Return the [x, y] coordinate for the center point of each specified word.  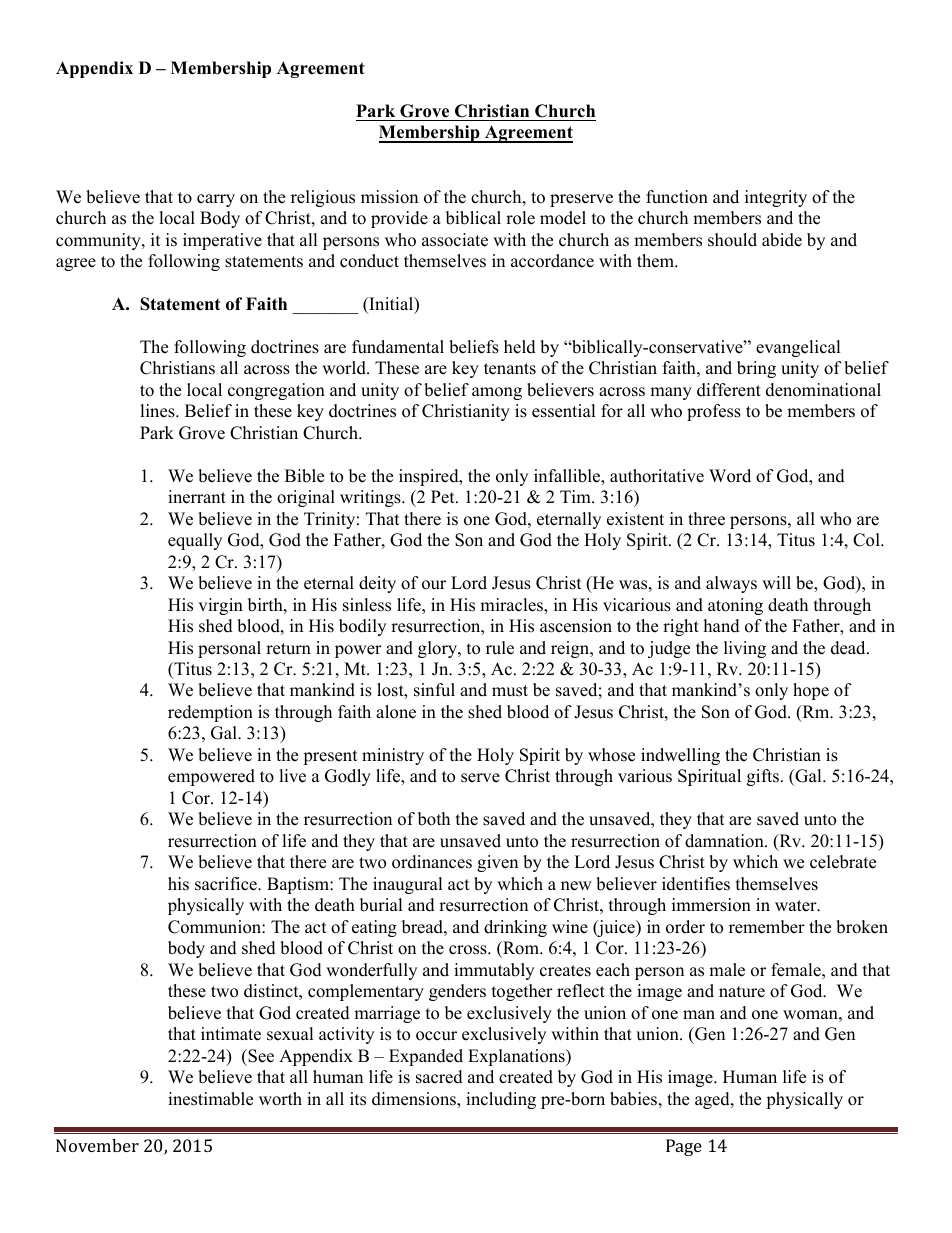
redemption [210, 713]
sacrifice [227, 884]
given [497, 863]
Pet [444, 497]
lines [158, 411]
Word [730, 476]
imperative [222, 241]
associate [455, 240]
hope [811, 691]
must [510, 691]
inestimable [210, 1099]
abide [782, 240]
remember [767, 927]
